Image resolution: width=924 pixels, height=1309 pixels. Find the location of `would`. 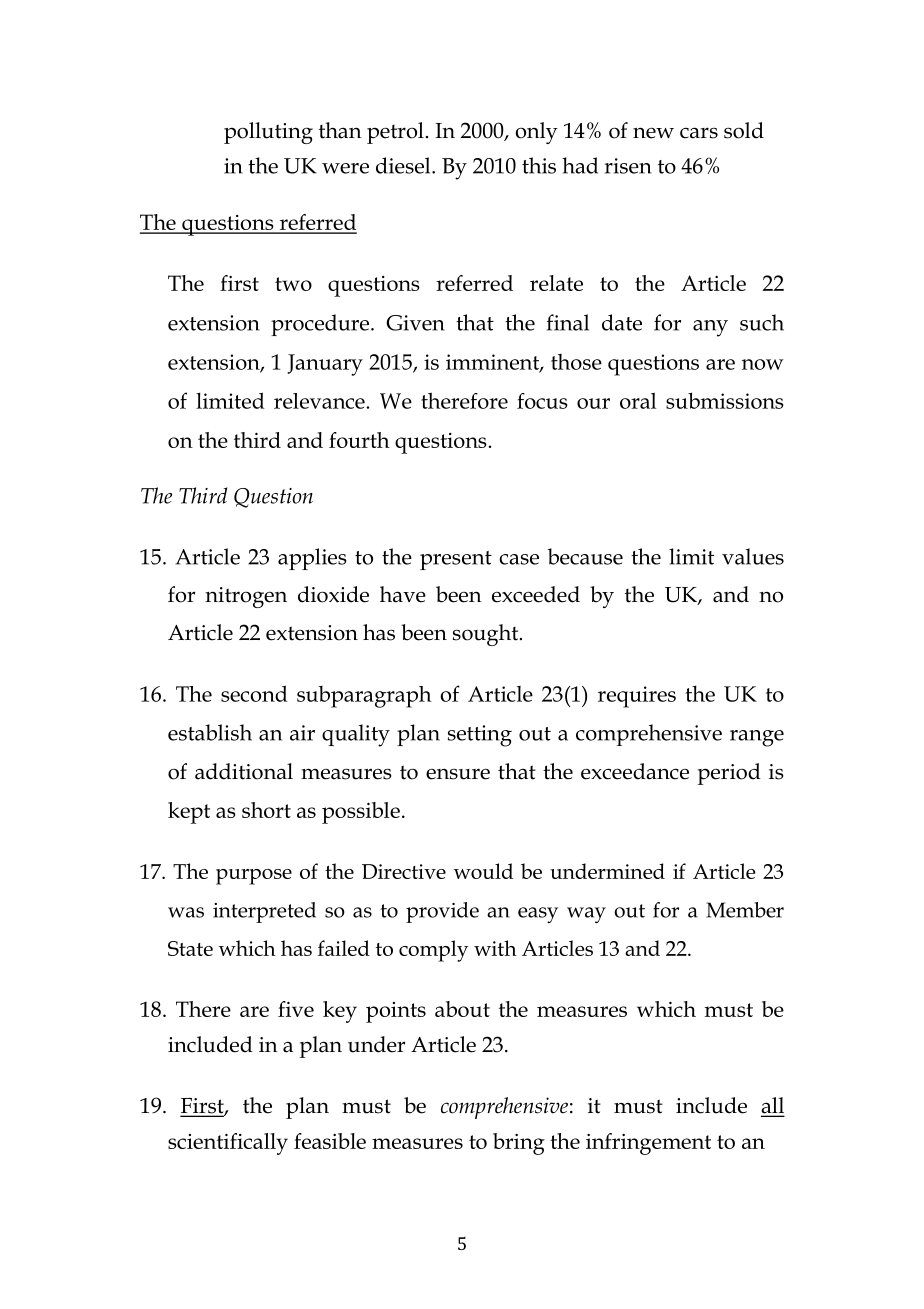

would is located at coordinates (483, 871).
